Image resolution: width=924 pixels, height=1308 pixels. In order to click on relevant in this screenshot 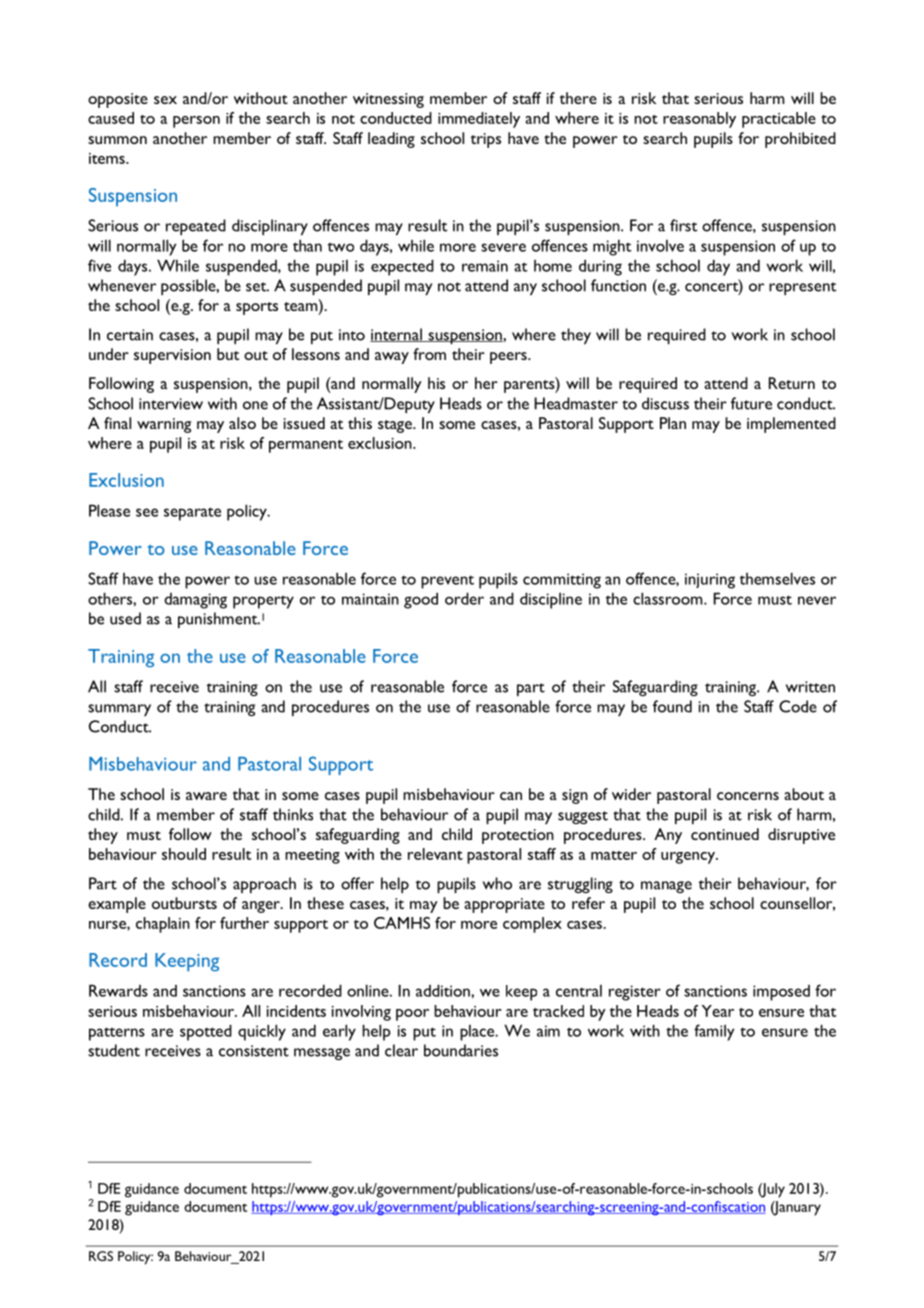, I will do `click(435, 854)`.
